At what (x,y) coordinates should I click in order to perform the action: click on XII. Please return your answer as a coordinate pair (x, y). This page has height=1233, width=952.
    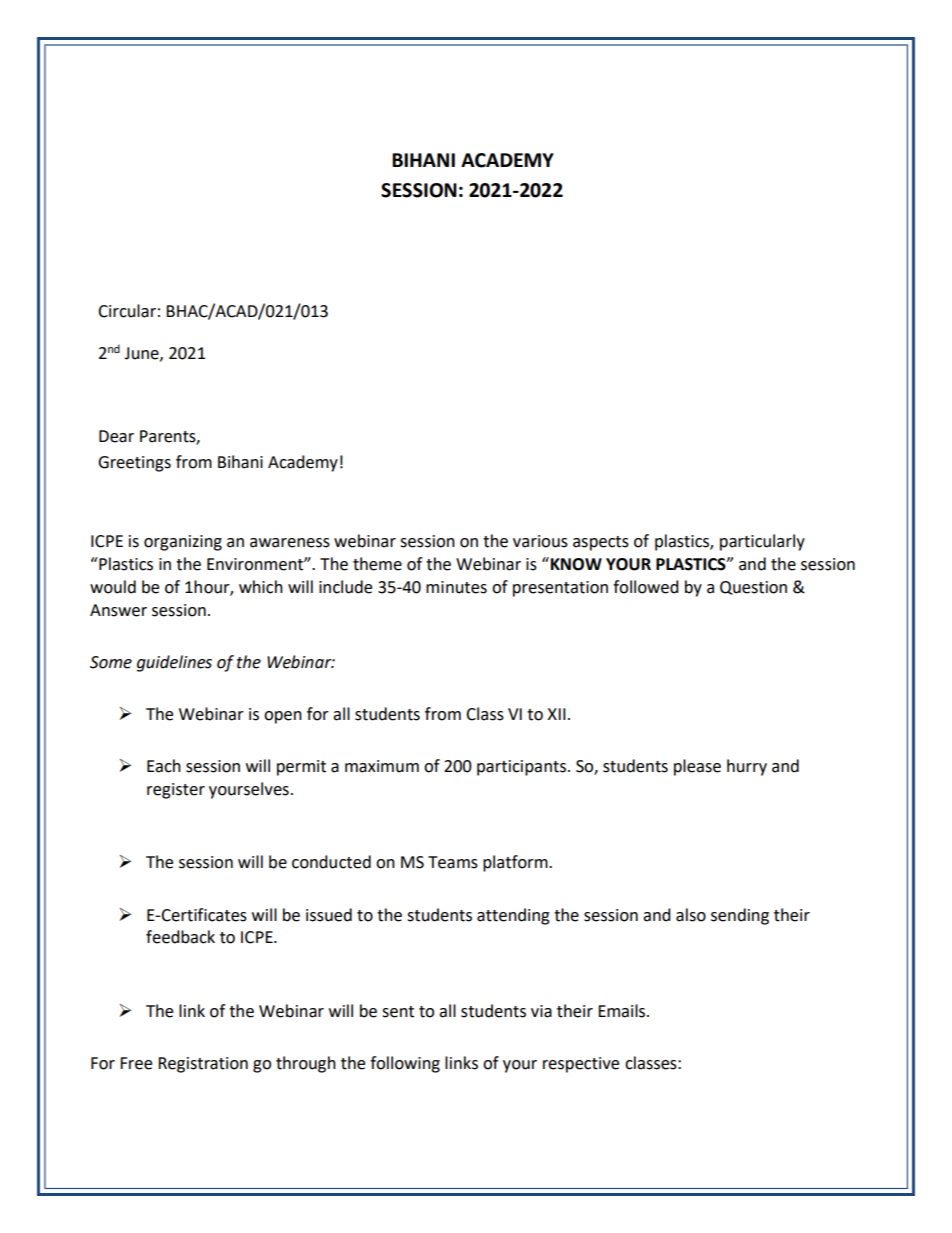
    Looking at the image, I should click on (556, 714).
